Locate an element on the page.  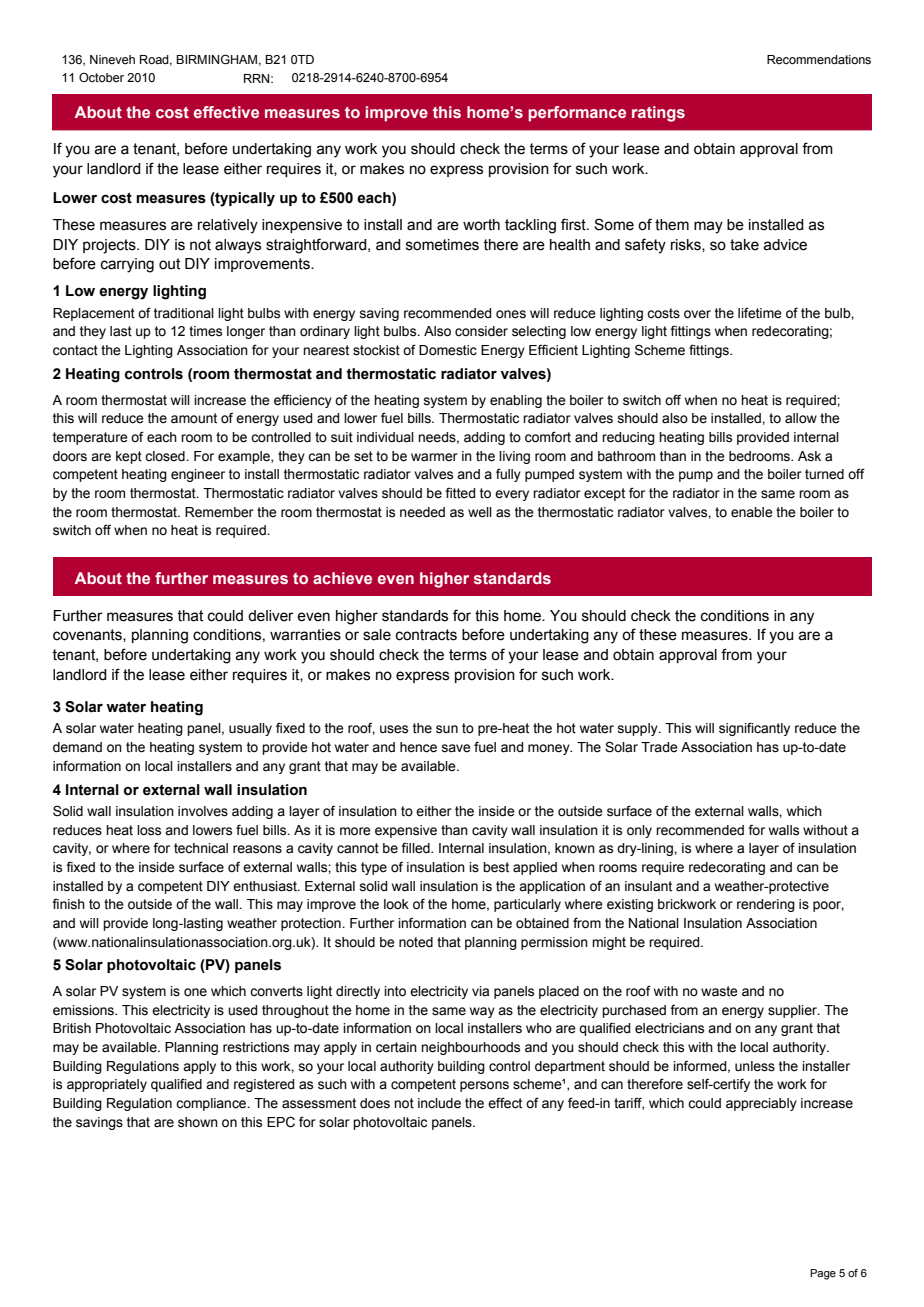
performance is located at coordinates (577, 114).
